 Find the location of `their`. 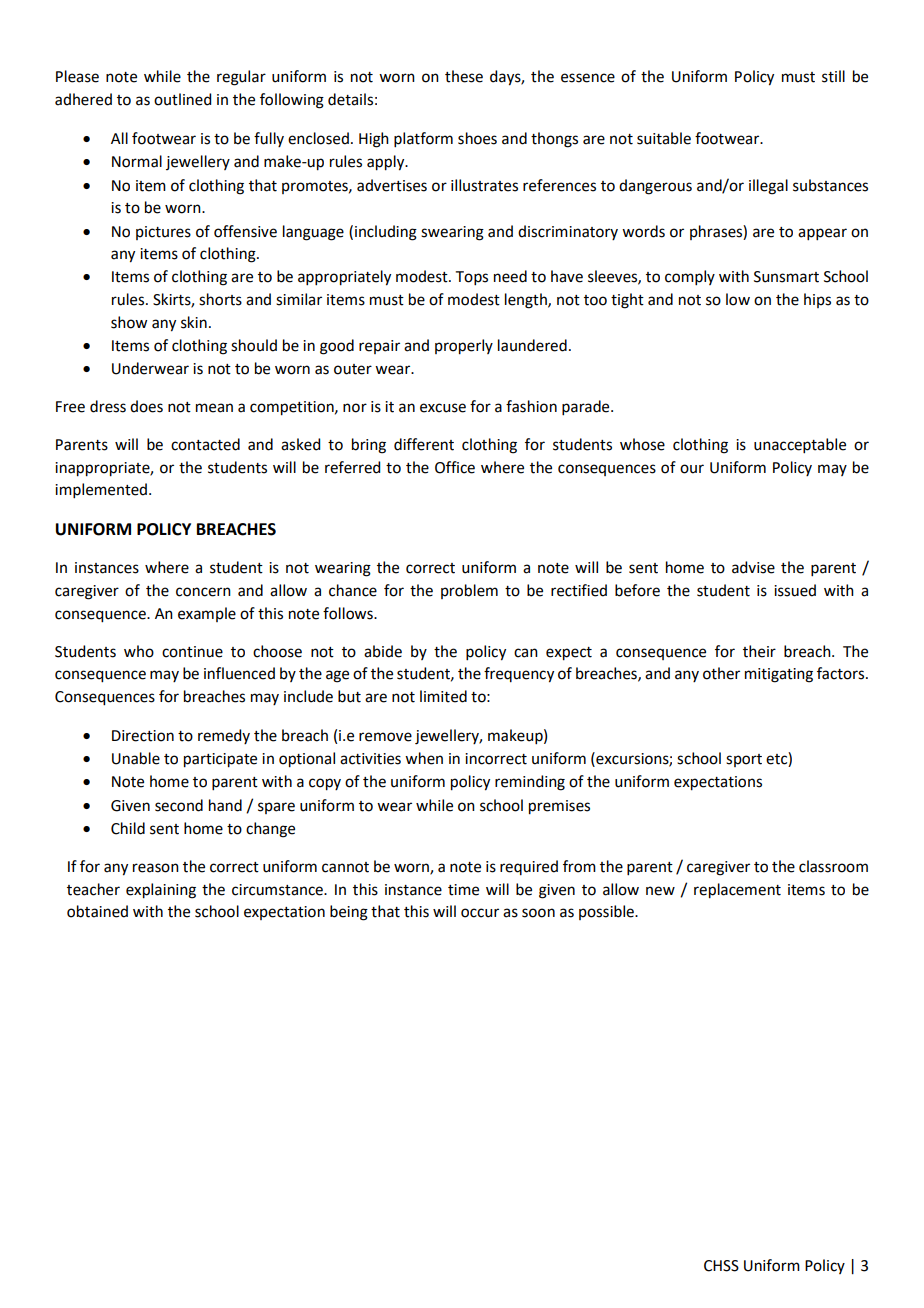

their is located at coordinates (759, 651).
